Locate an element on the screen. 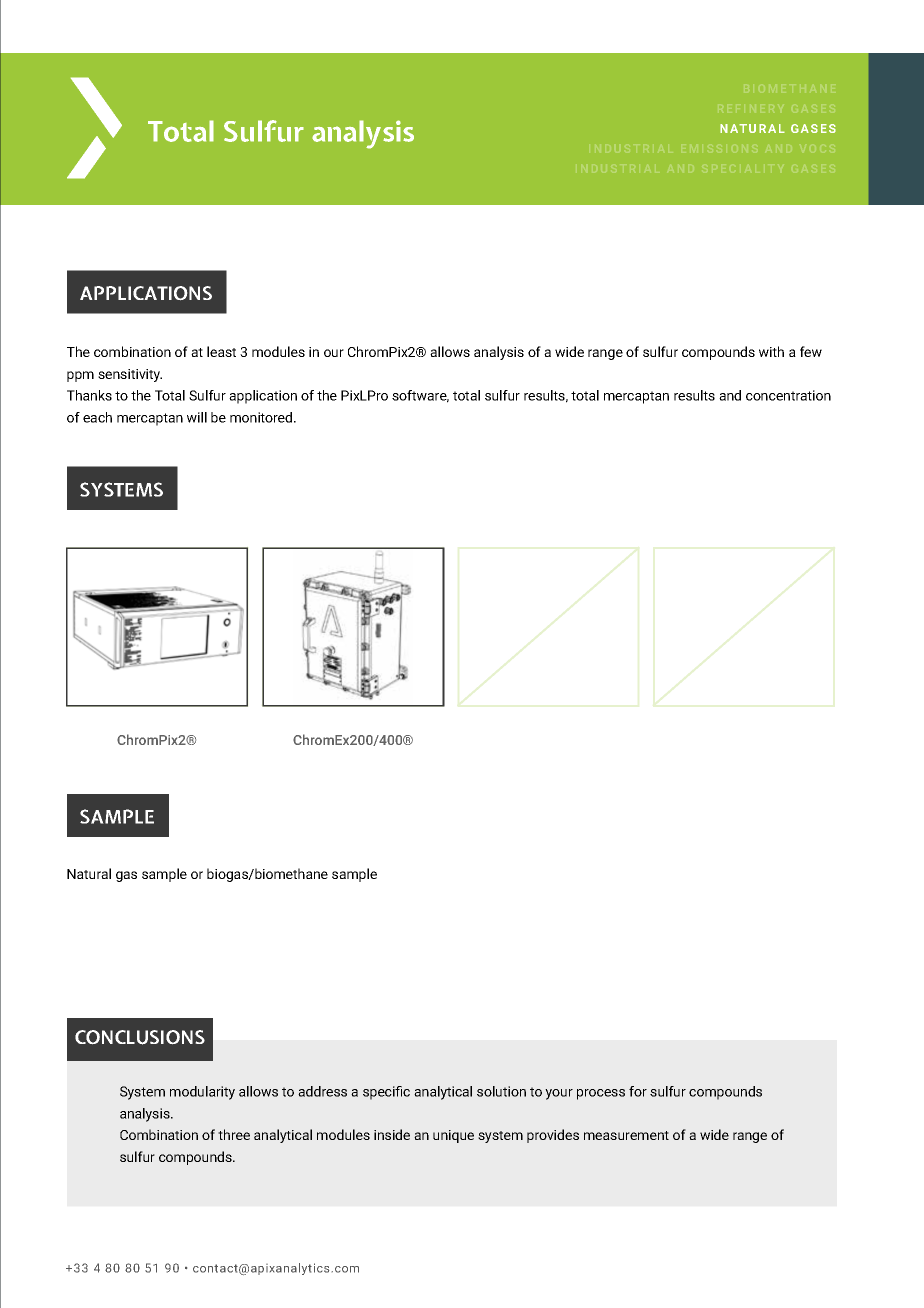  CONCLUSIONS is located at coordinates (140, 1037).
